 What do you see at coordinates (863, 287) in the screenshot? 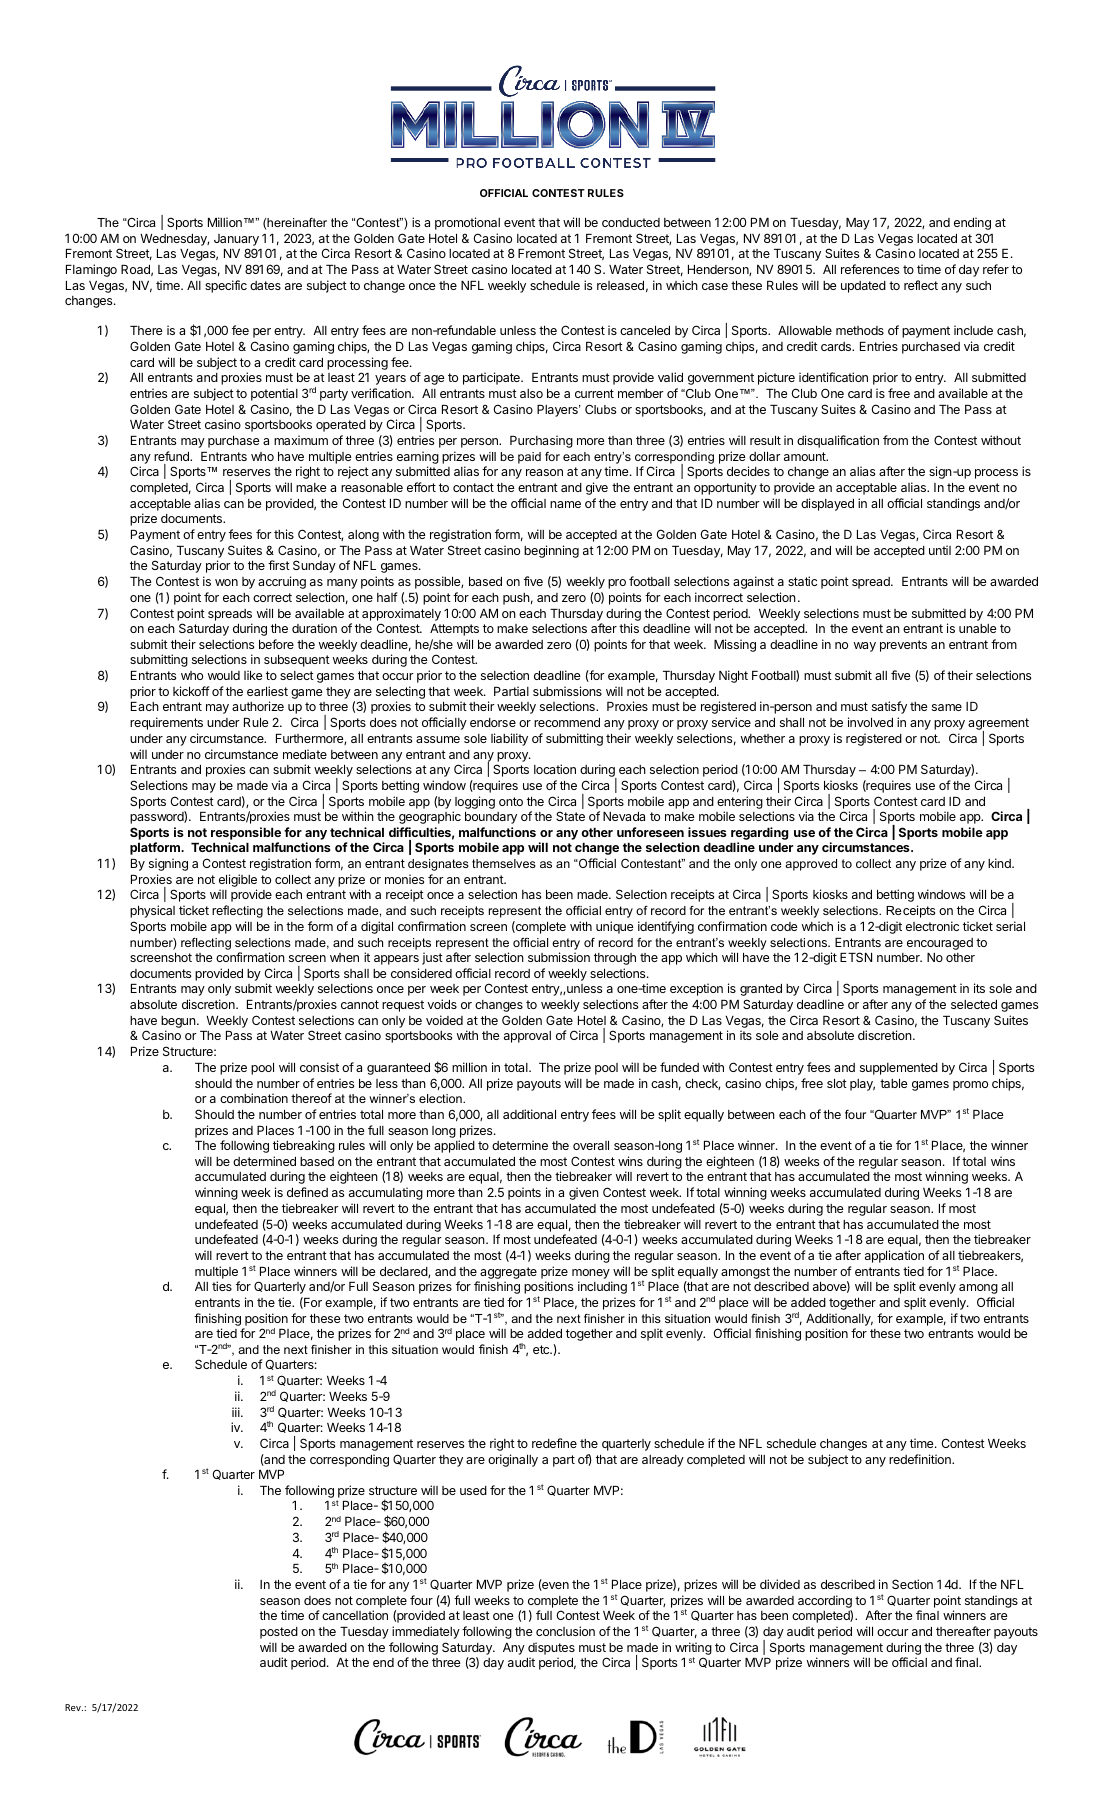
I see `updated` at bounding box center [863, 287].
